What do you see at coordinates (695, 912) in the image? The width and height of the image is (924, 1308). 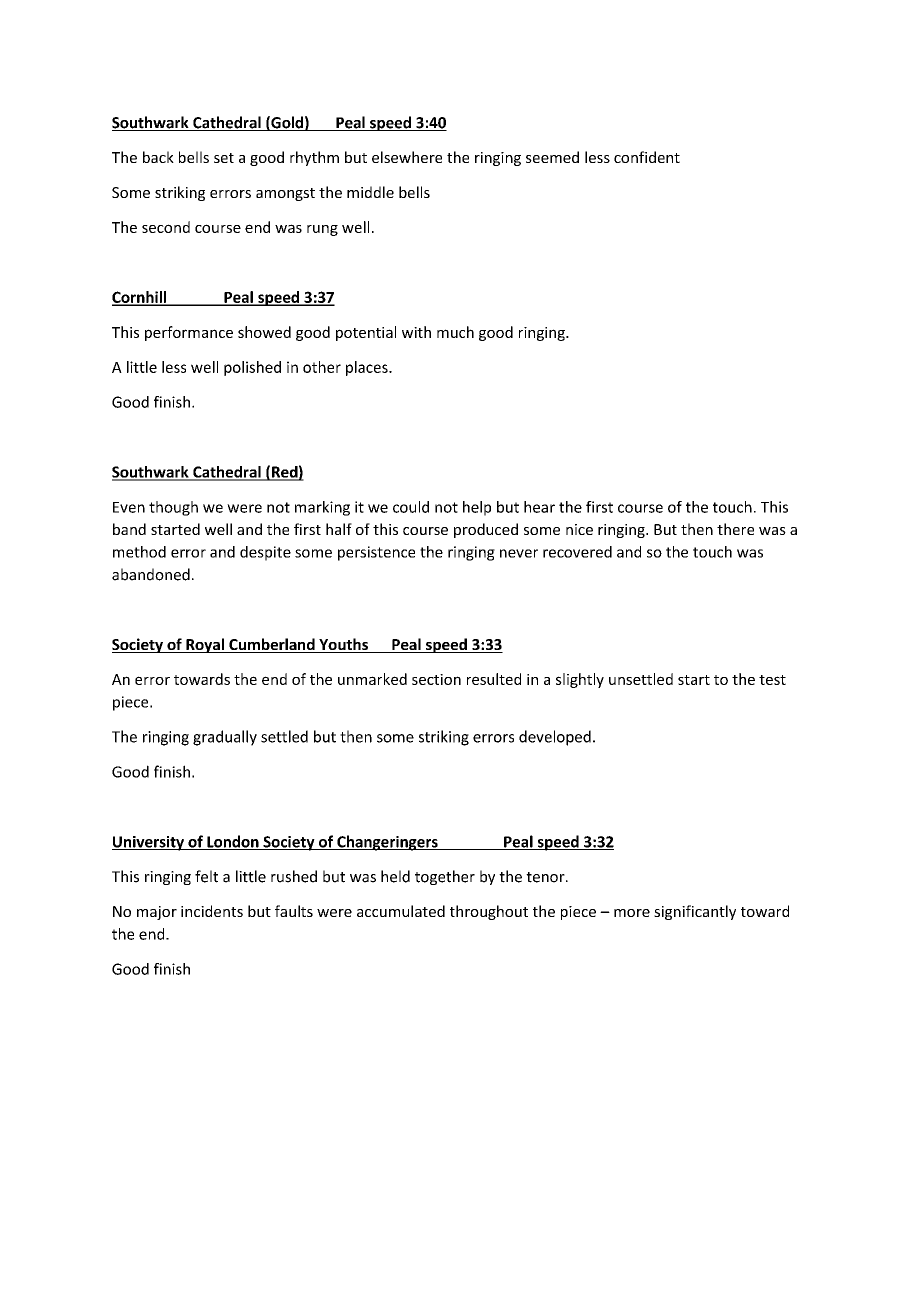 I see `significantly` at bounding box center [695, 912].
